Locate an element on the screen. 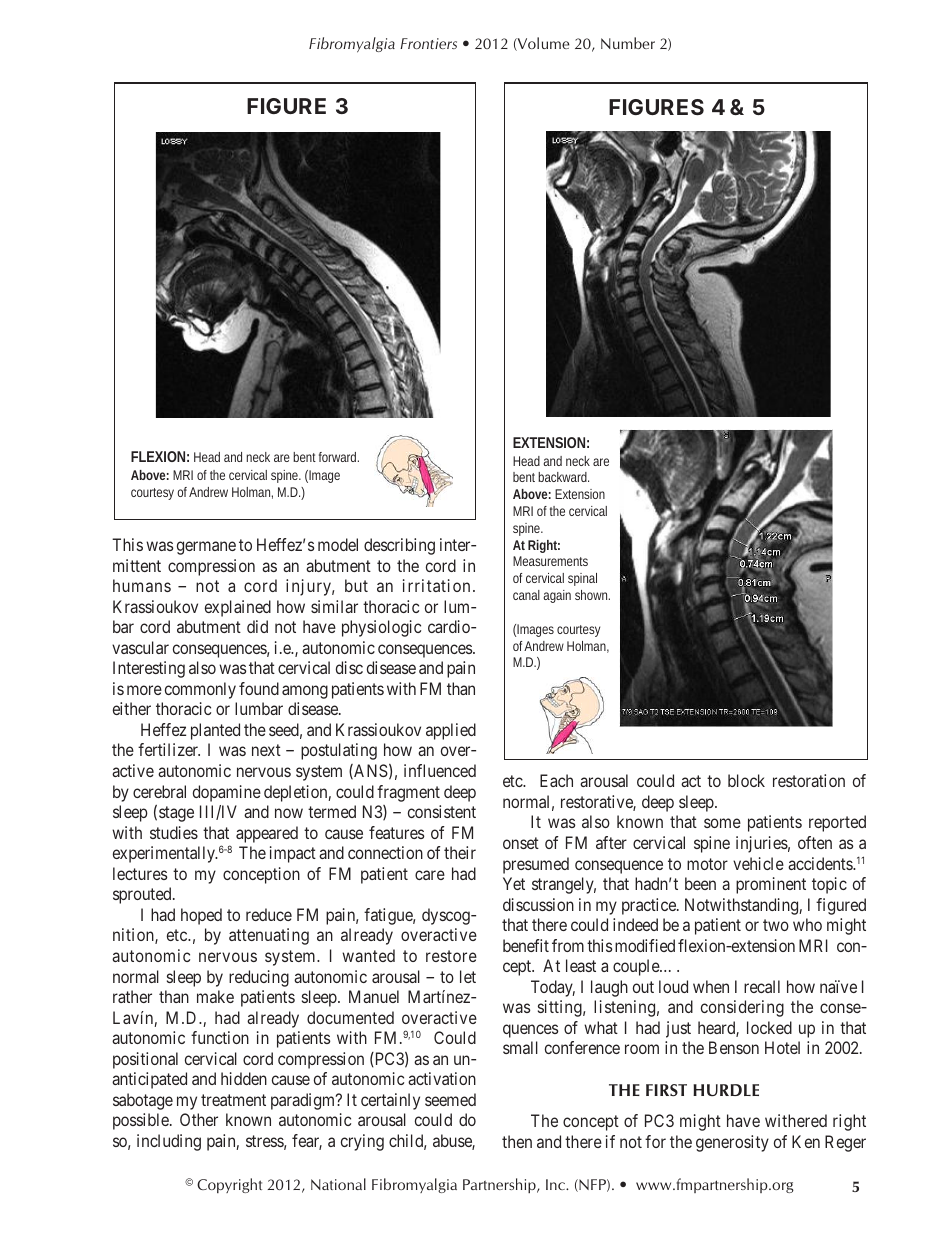  block is located at coordinates (746, 780).
